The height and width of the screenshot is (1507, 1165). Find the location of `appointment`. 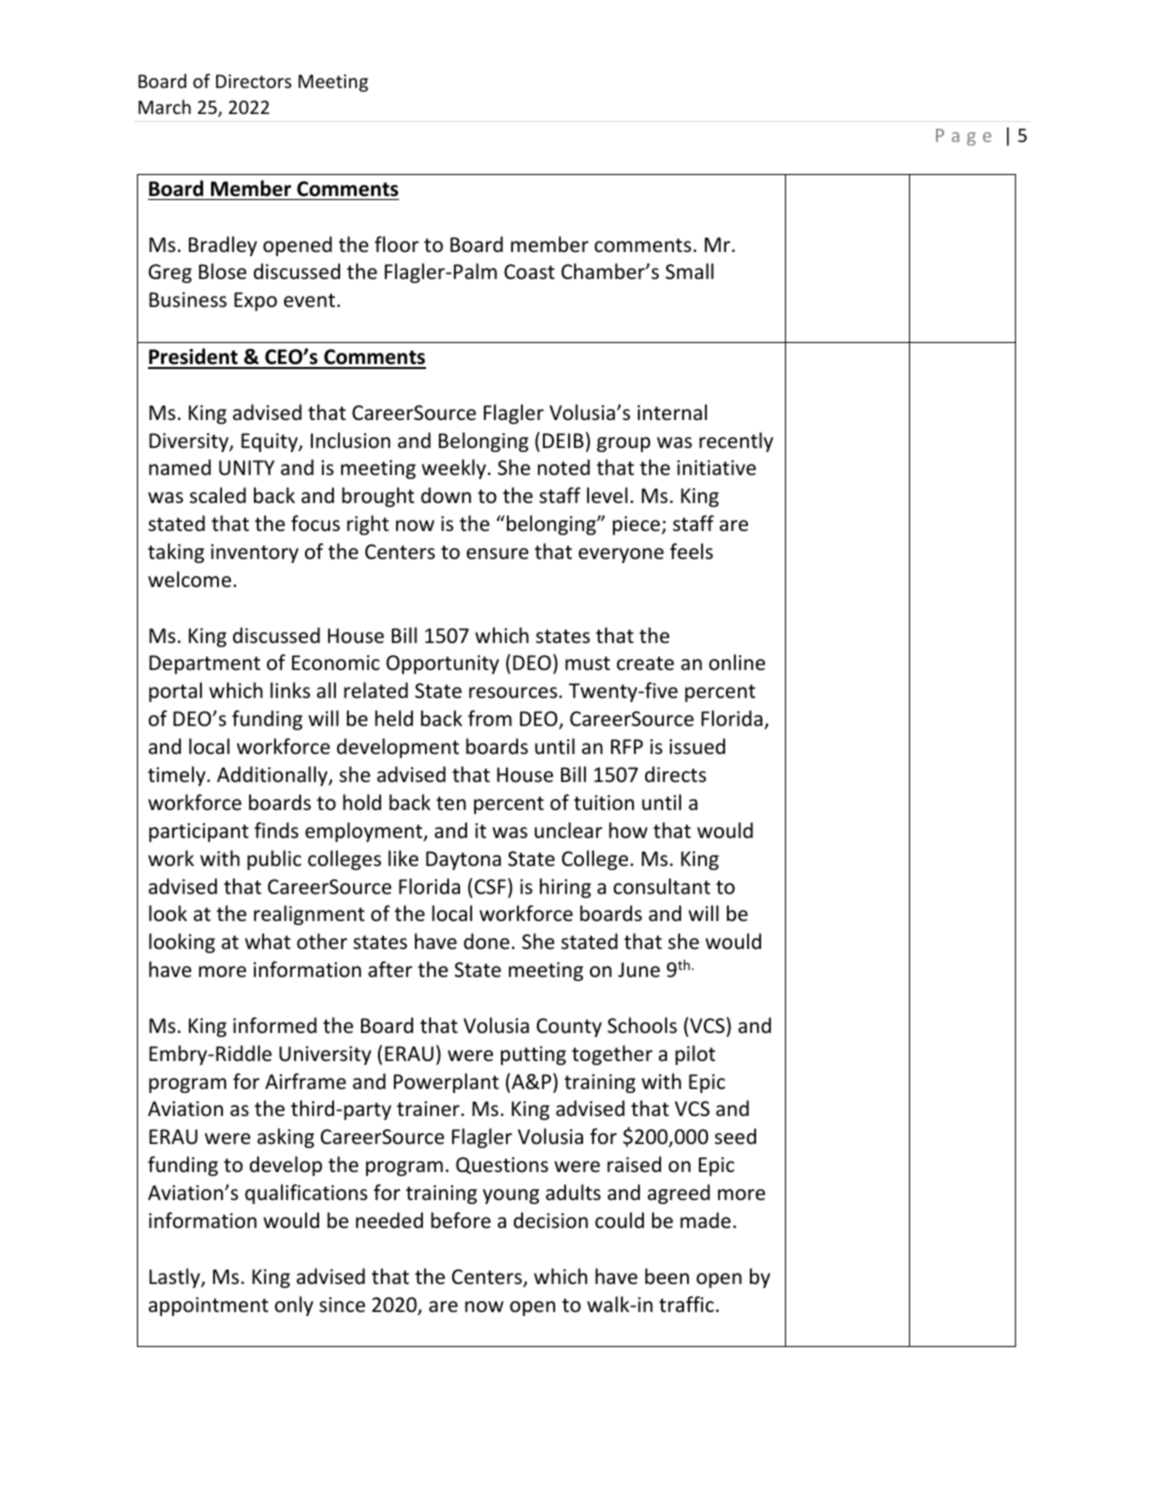

appointment is located at coordinates (208, 1306).
